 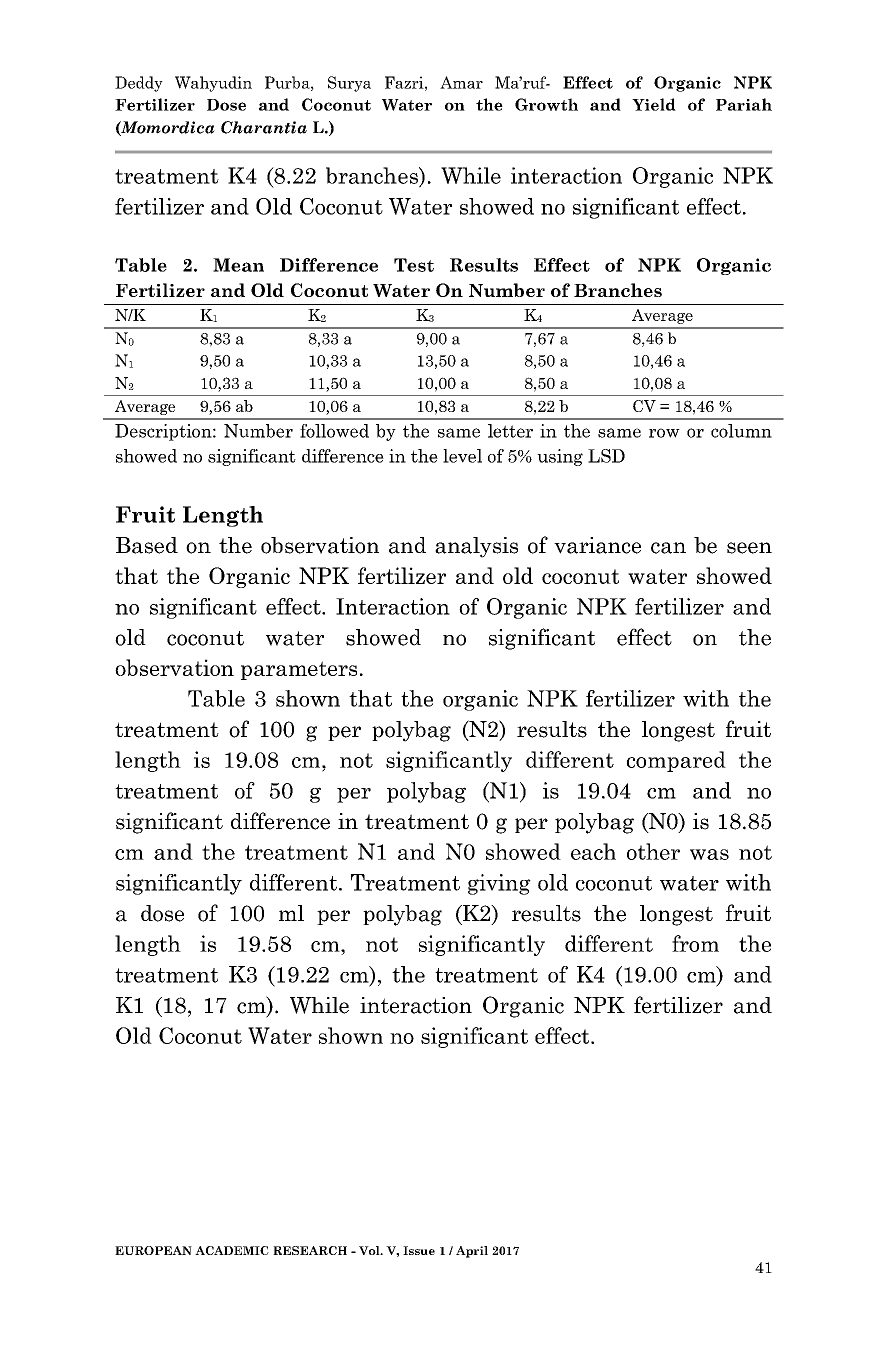 I want to click on from, so click(x=695, y=943).
